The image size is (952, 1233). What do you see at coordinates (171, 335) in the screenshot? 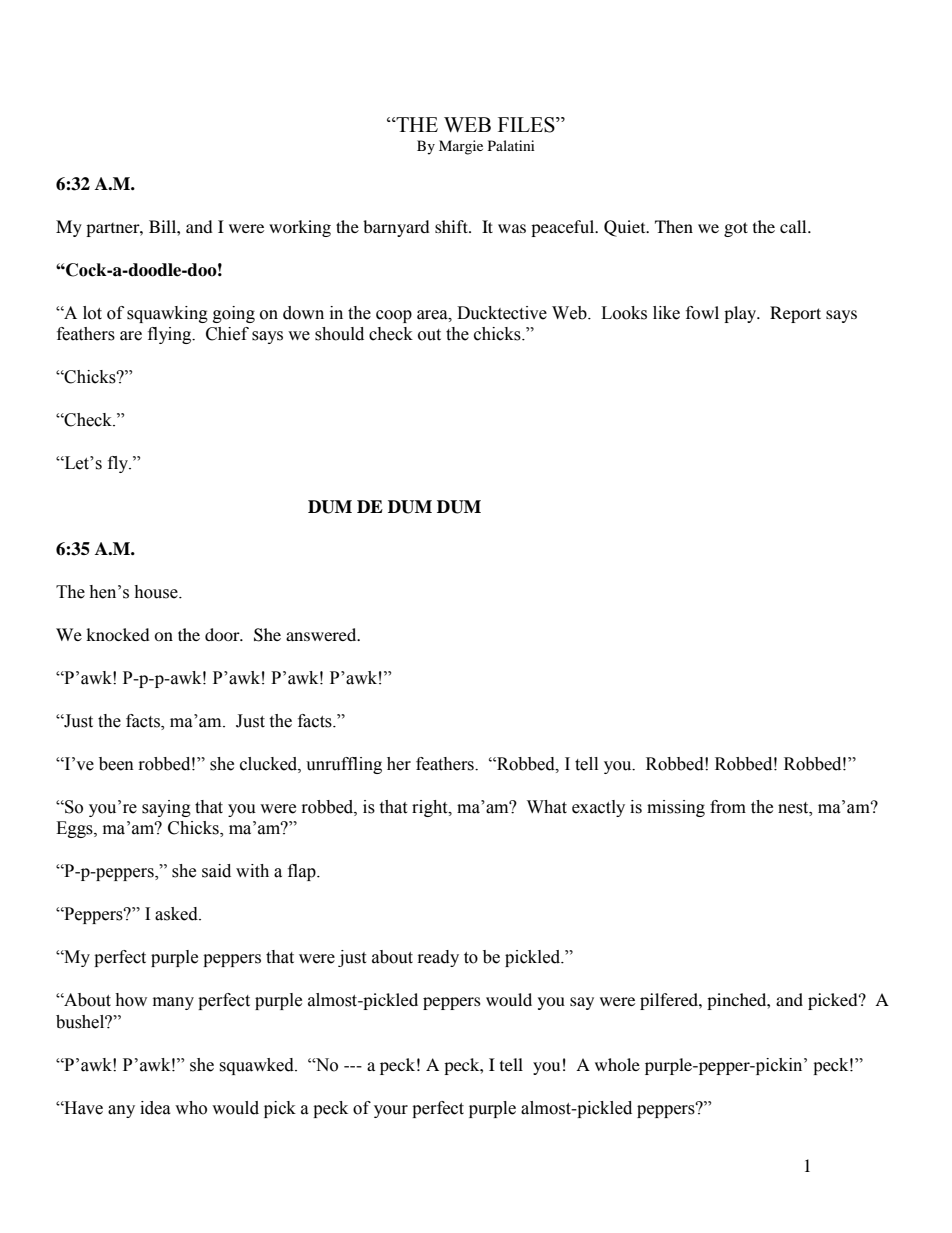
I see `flying` at bounding box center [171, 335].
